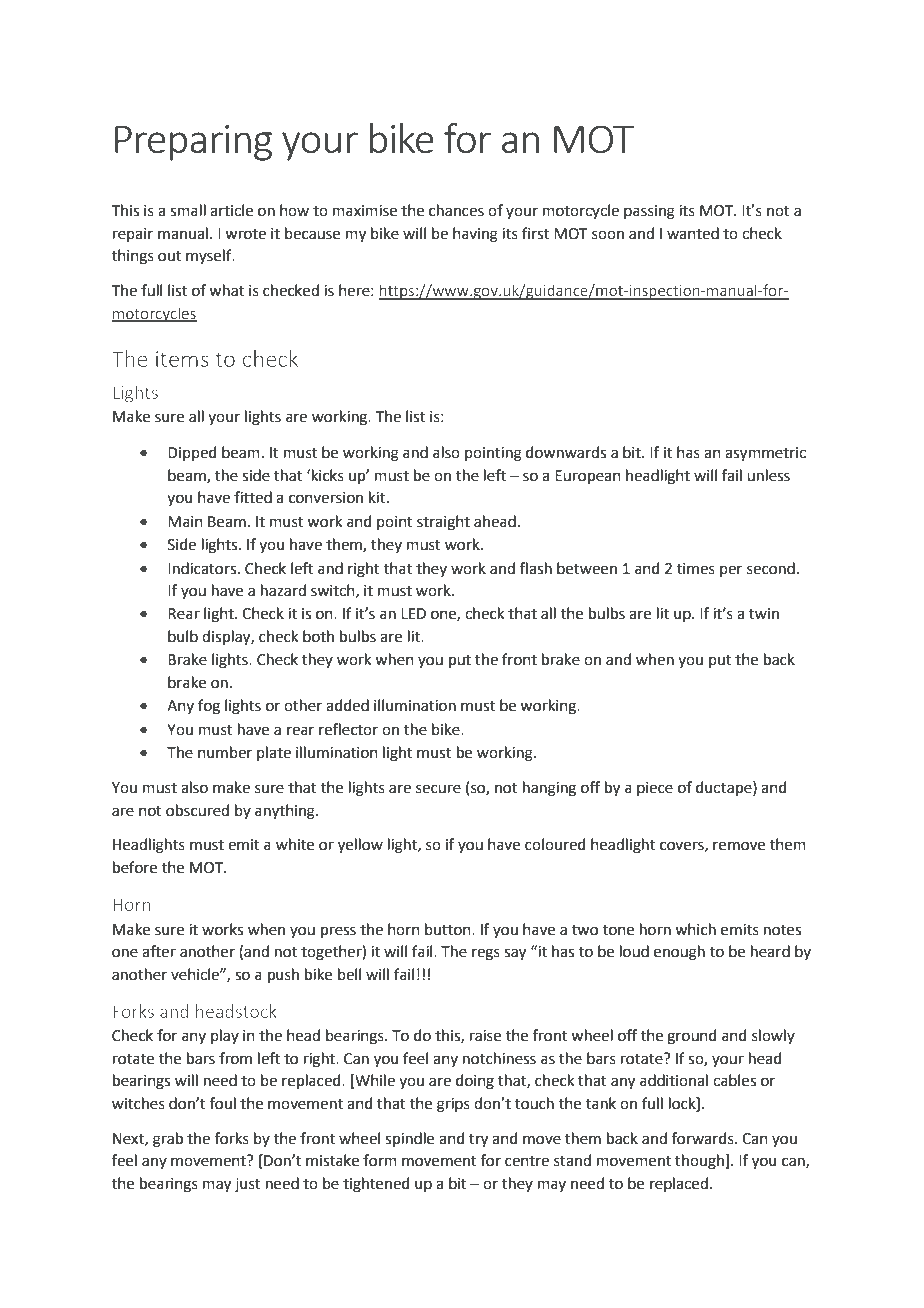 This screenshot has width=924, height=1308. Describe the element at coordinates (197, 810) in the screenshot. I see `obscured` at that location.
